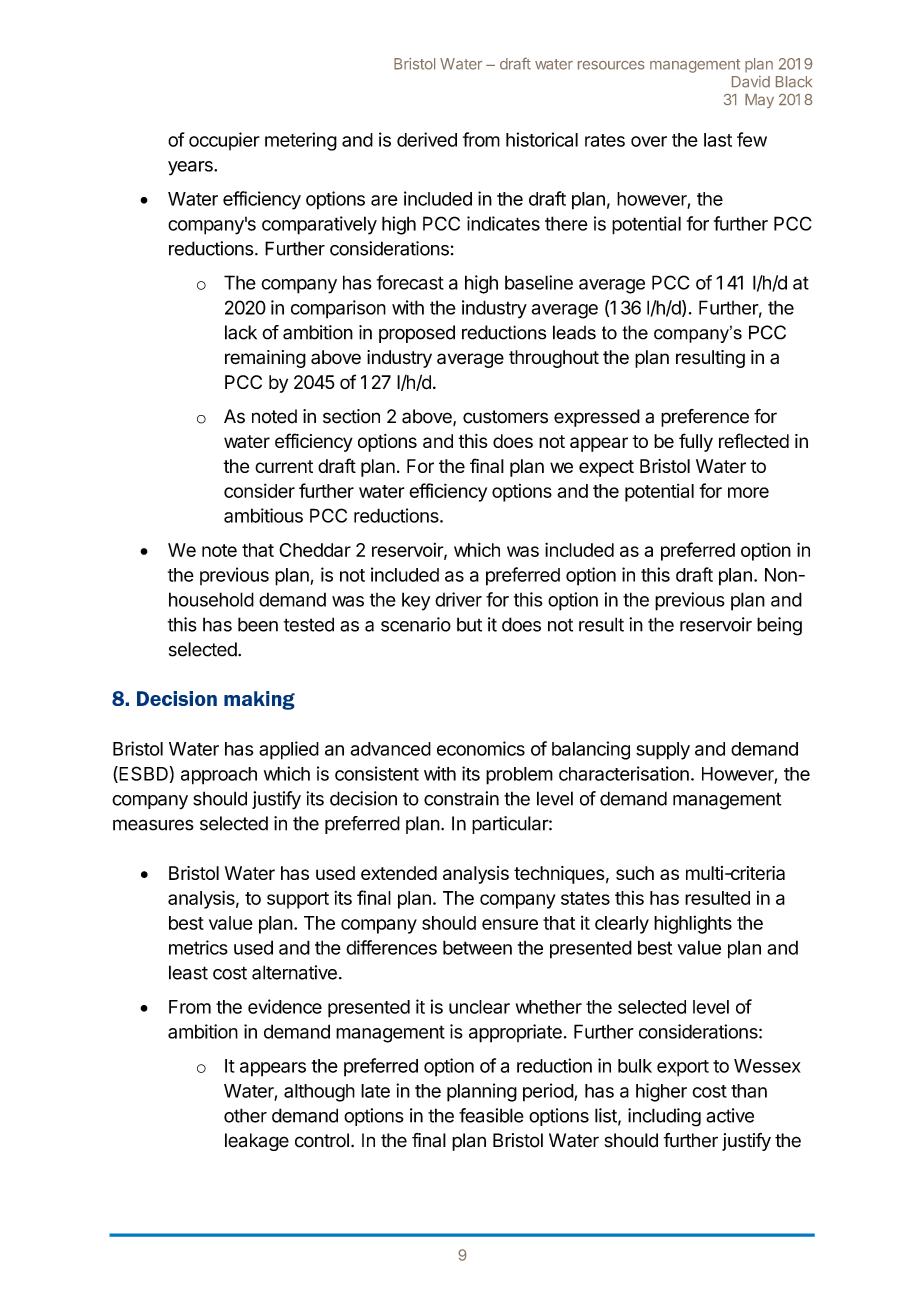  What do you see at coordinates (224, 141) in the document?
I see `occupier` at bounding box center [224, 141].
